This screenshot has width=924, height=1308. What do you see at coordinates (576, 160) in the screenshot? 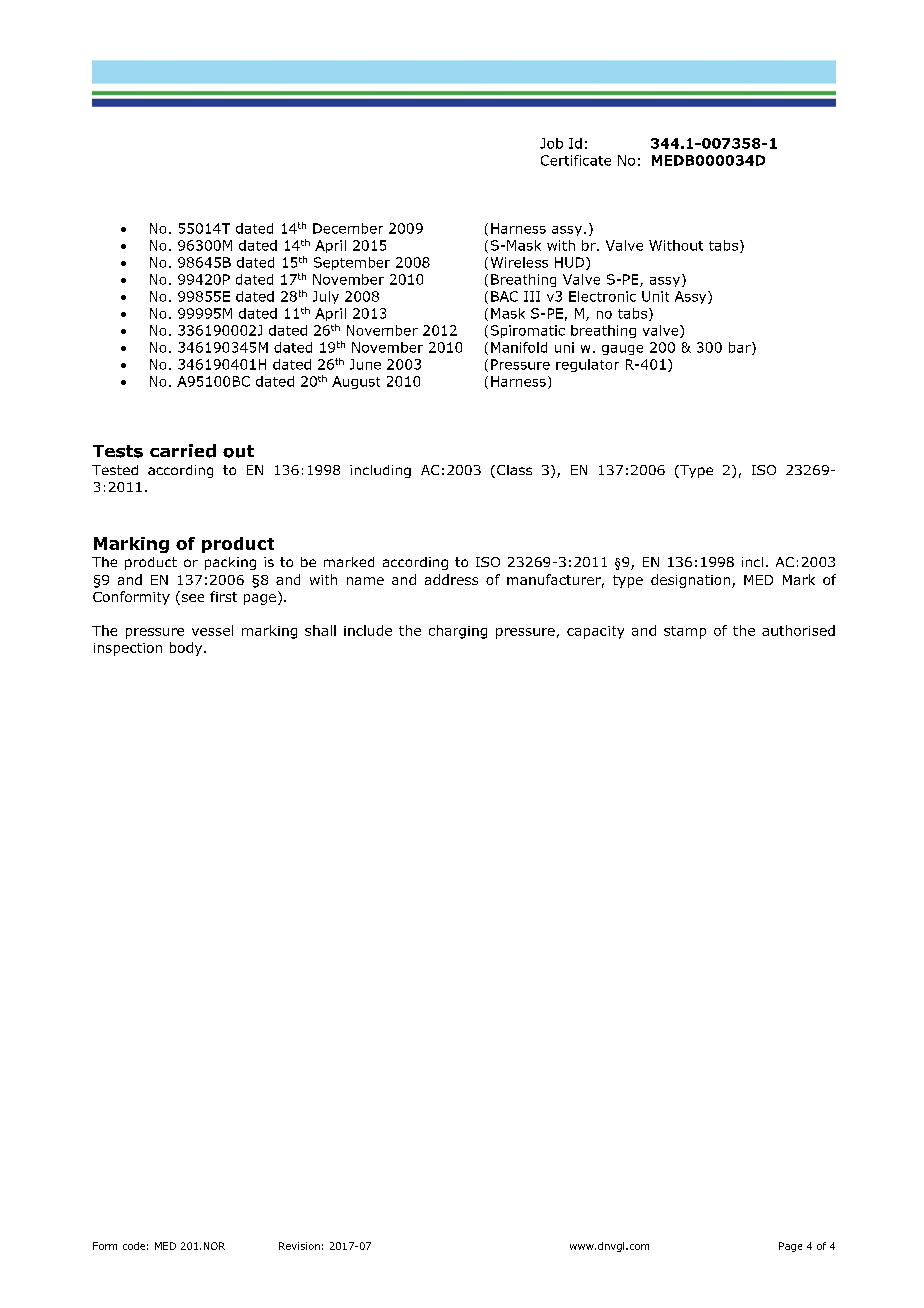
I see `Certificate` at bounding box center [576, 160].
